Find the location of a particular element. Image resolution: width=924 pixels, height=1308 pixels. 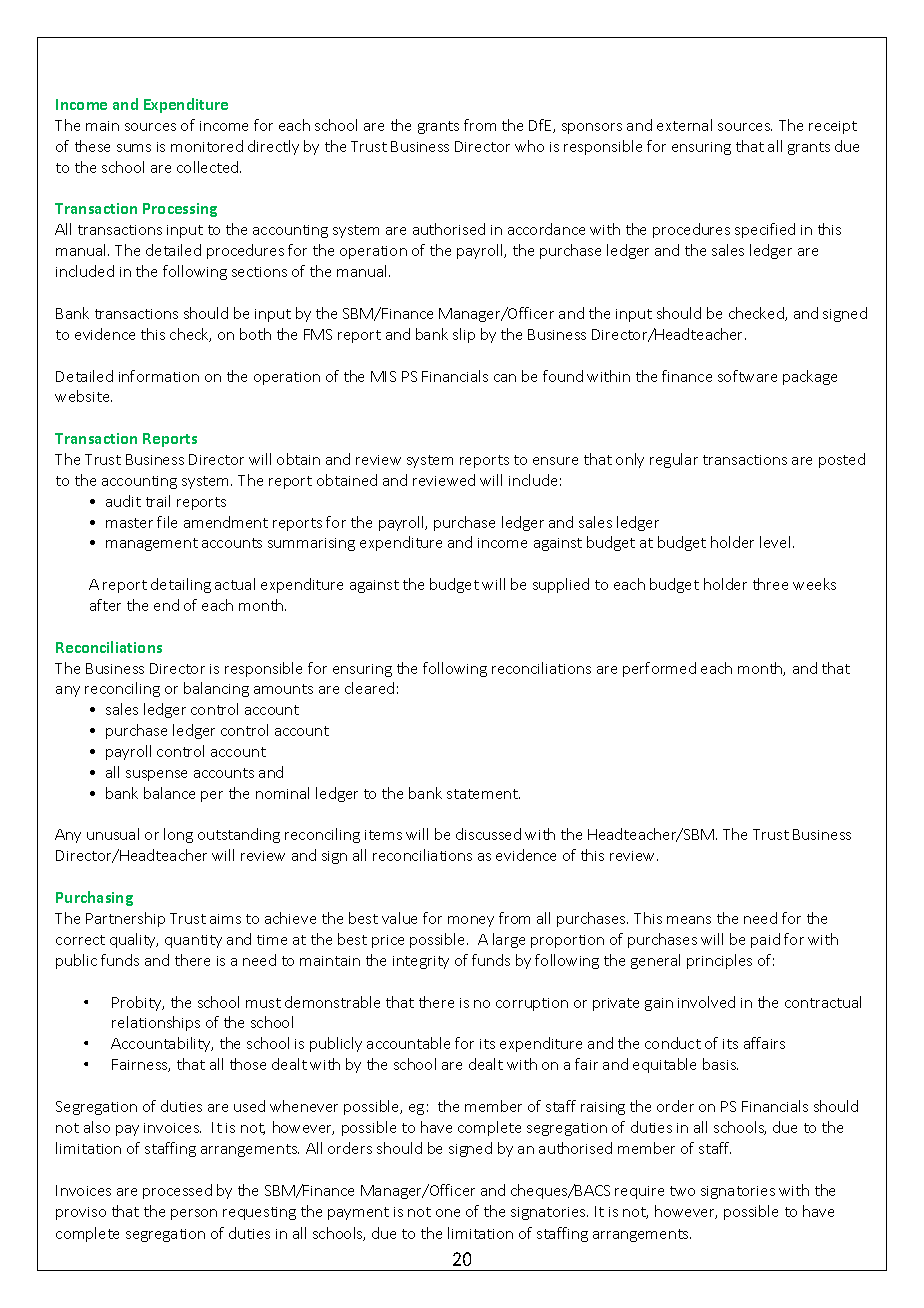

who is located at coordinates (529, 146).
